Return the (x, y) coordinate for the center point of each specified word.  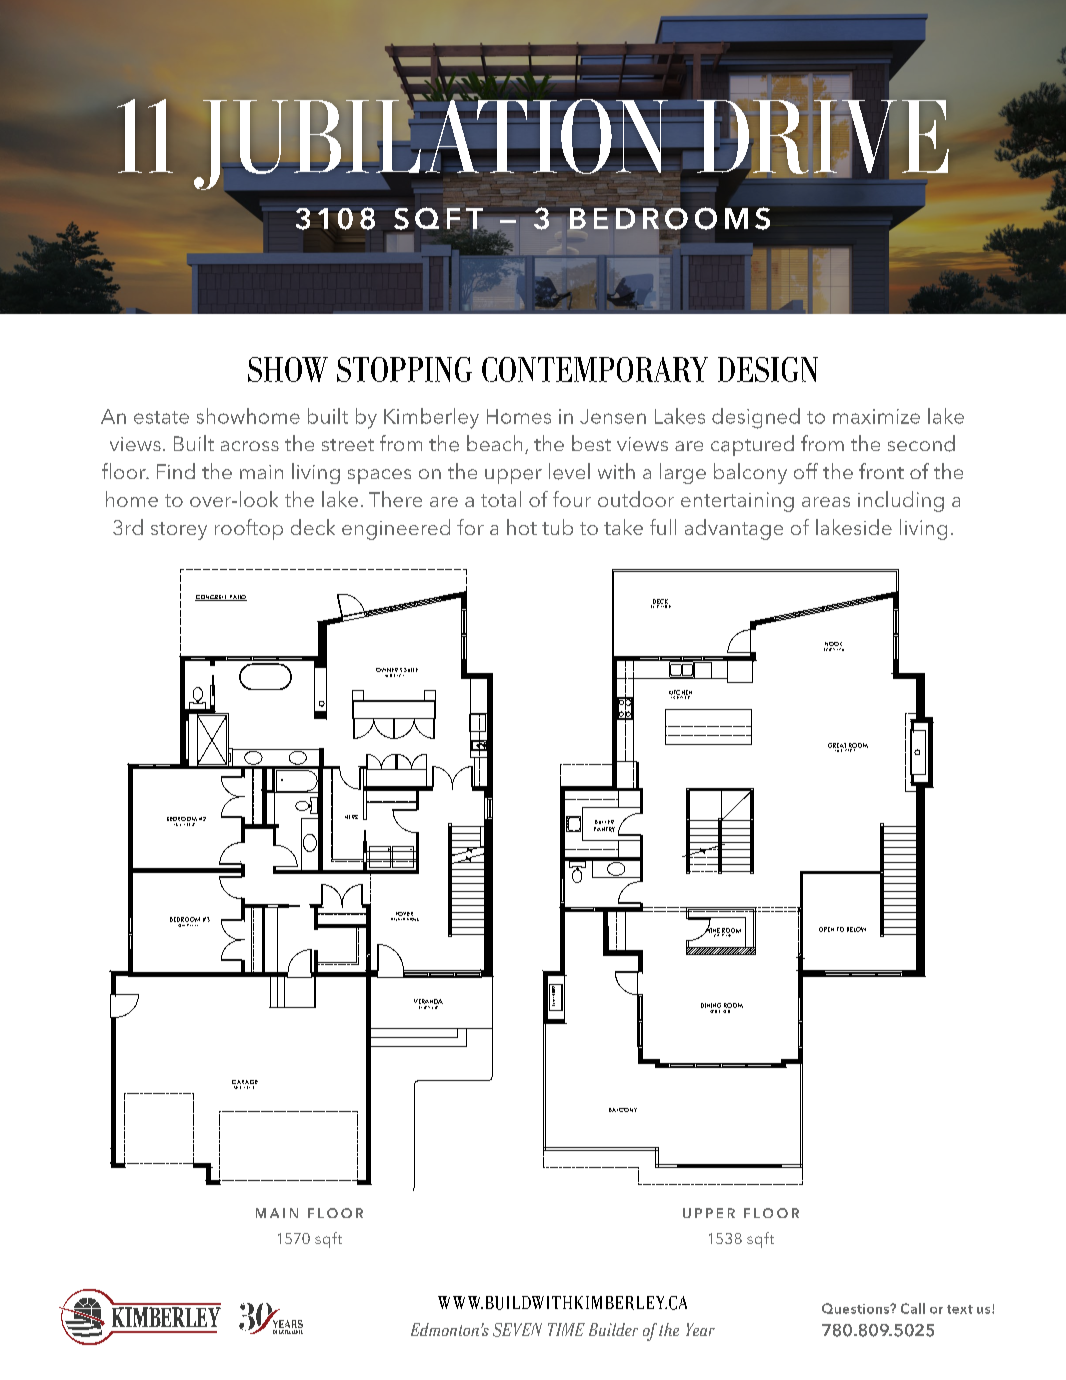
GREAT (837, 746)
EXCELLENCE (291, 1332)
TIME (566, 1329)
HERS (351, 817)
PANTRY (604, 829)
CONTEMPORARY (595, 369)
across (250, 446)
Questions (857, 1308)
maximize (876, 416)
